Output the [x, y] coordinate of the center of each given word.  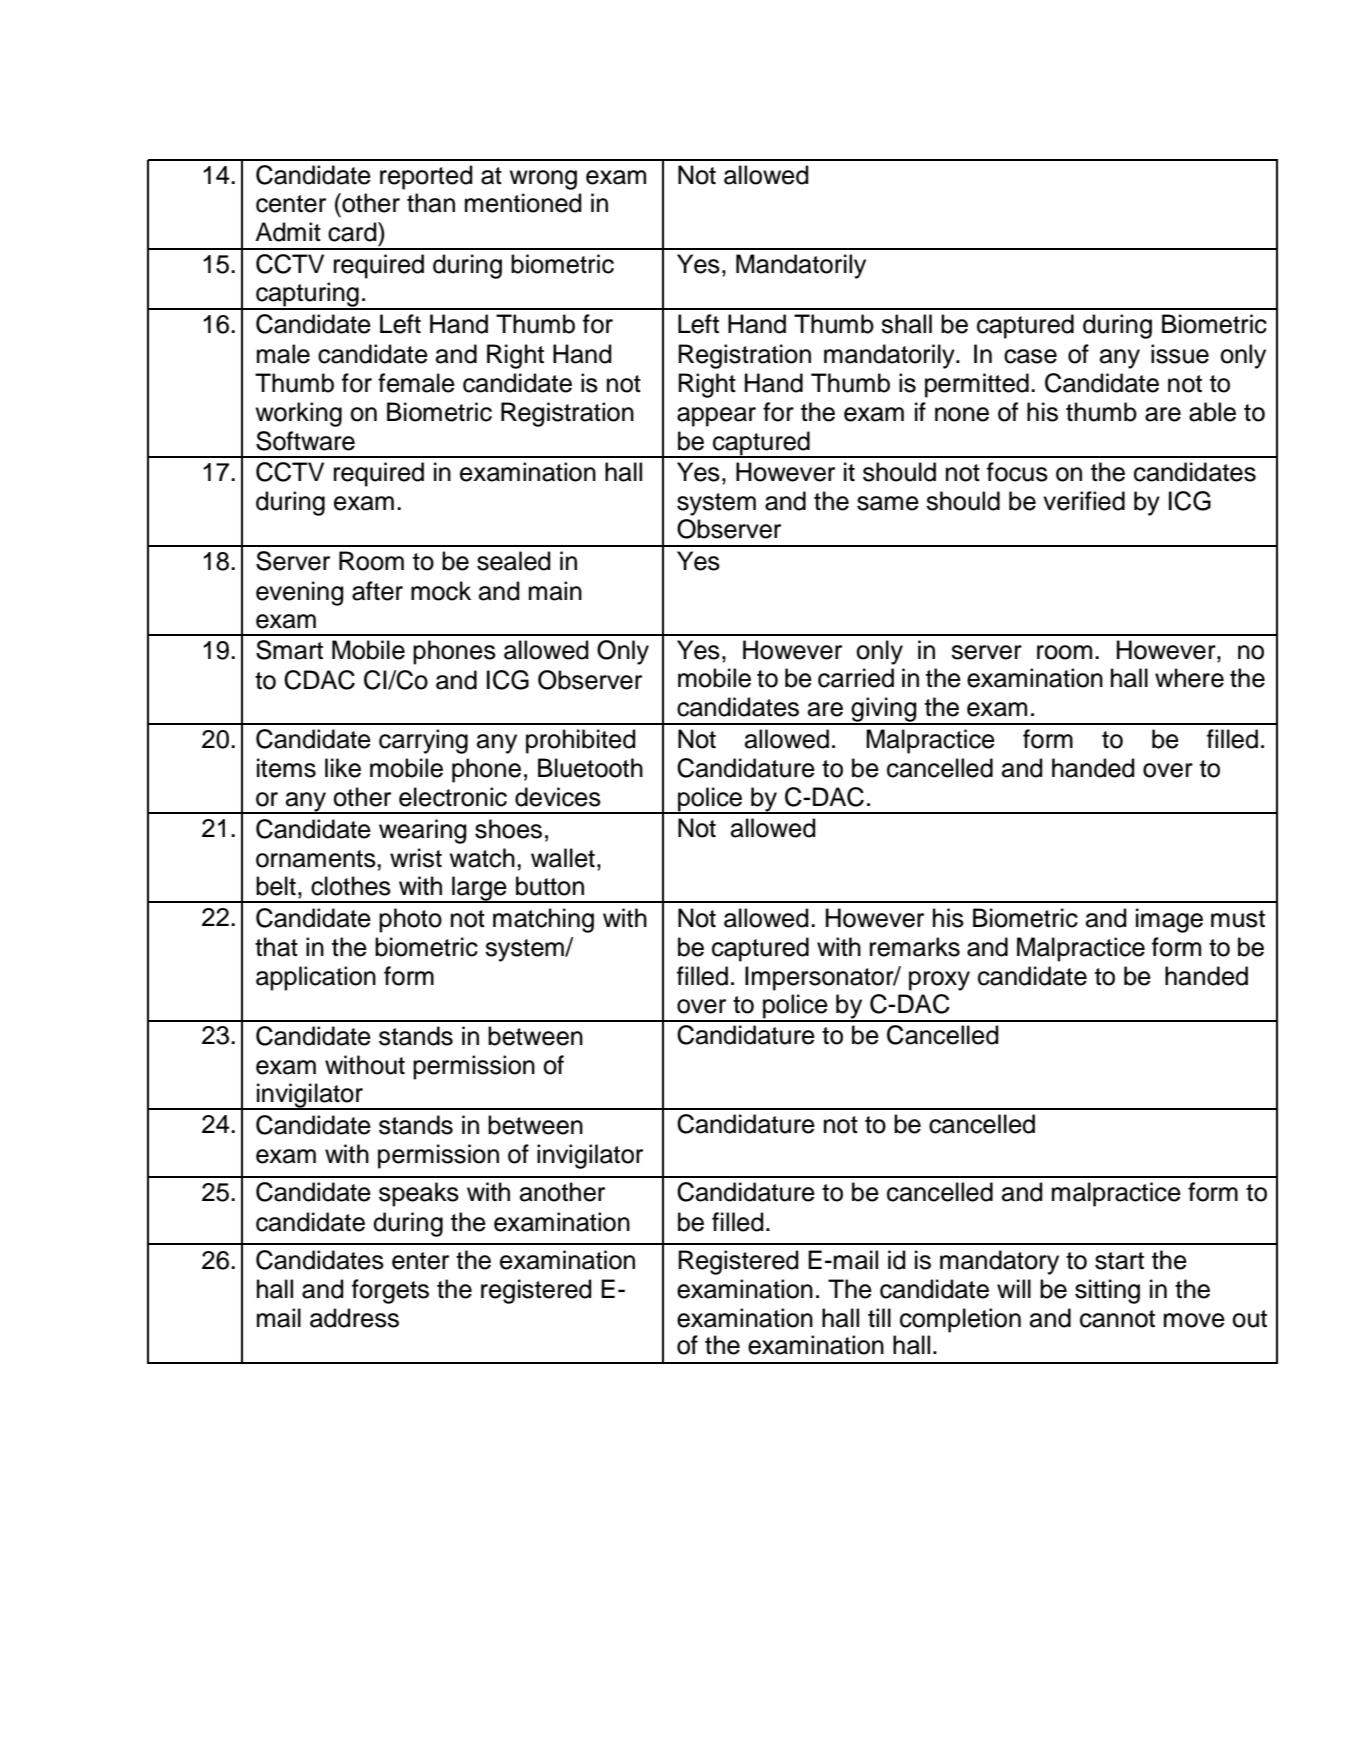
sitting [1107, 1291]
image [1169, 920]
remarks [915, 947]
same [888, 503]
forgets [390, 1291]
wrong [543, 180]
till [879, 1317]
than [431, 203]
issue [1180, 354]
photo [410, 920]
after [377, 591]
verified [1084, 501]
